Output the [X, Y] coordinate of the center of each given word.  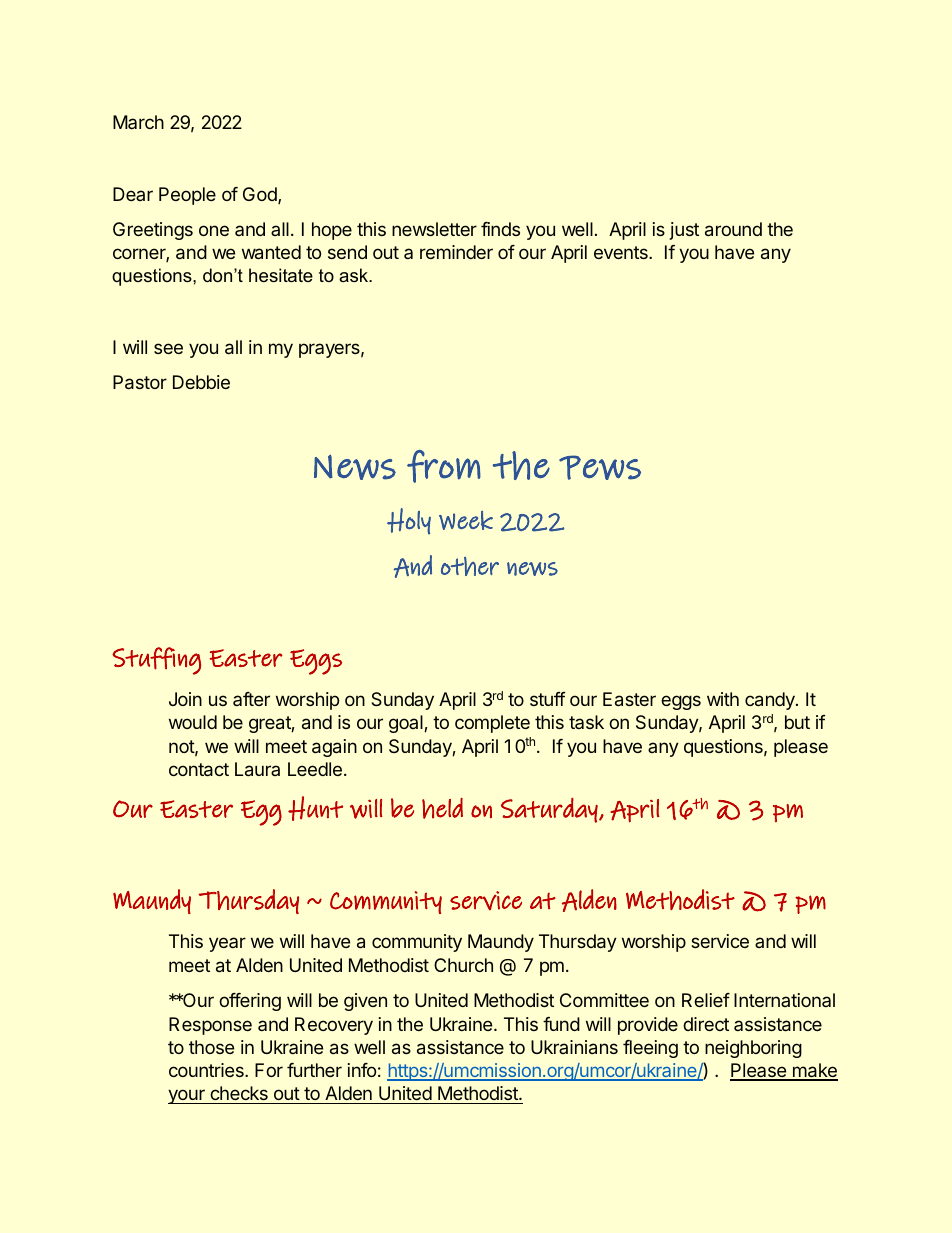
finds [500, 229]
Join [185, 699]
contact [199, 769]
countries [207, 1070]
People [187, 196]
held [442, 808]
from [444, 466]
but [797, 722]
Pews [600, 467]
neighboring [753, 1049]
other [470, 566]
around [733, 229]
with [723, 699]
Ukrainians [574, 1047]
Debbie [201, 382]
